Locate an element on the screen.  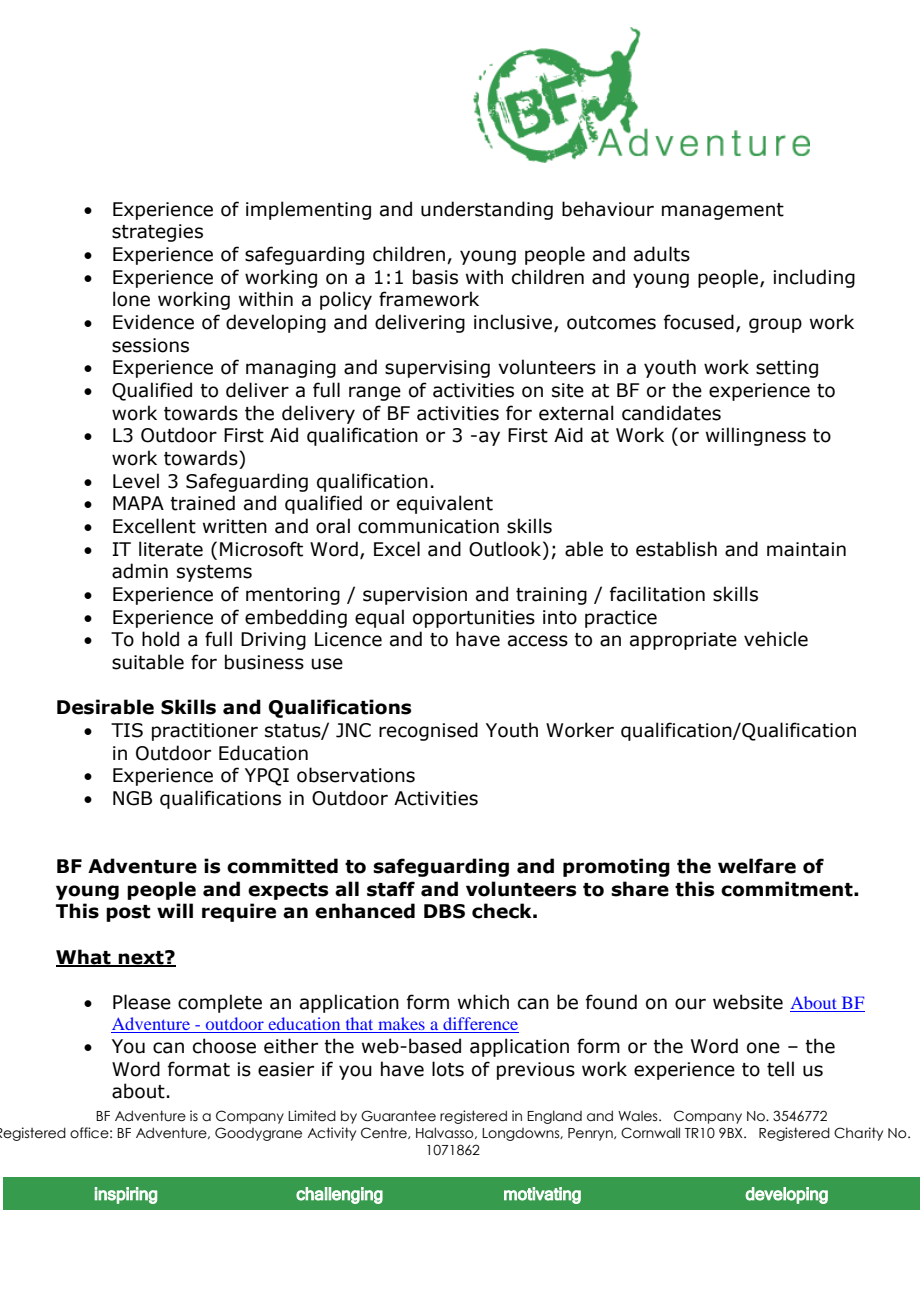
Outlook is located at coordinates (506, 549).
